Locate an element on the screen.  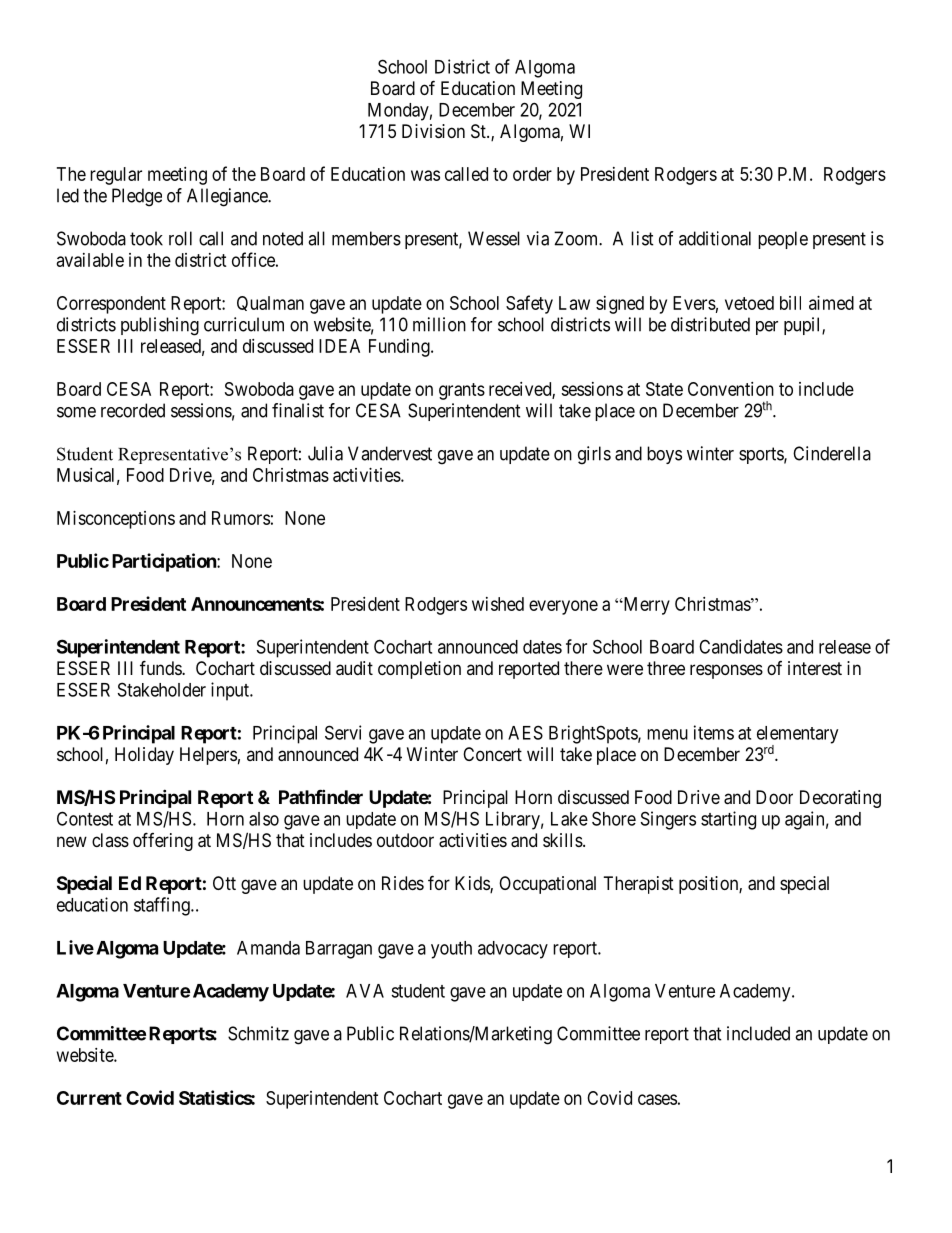
was is located at coordinates (425, 175).
